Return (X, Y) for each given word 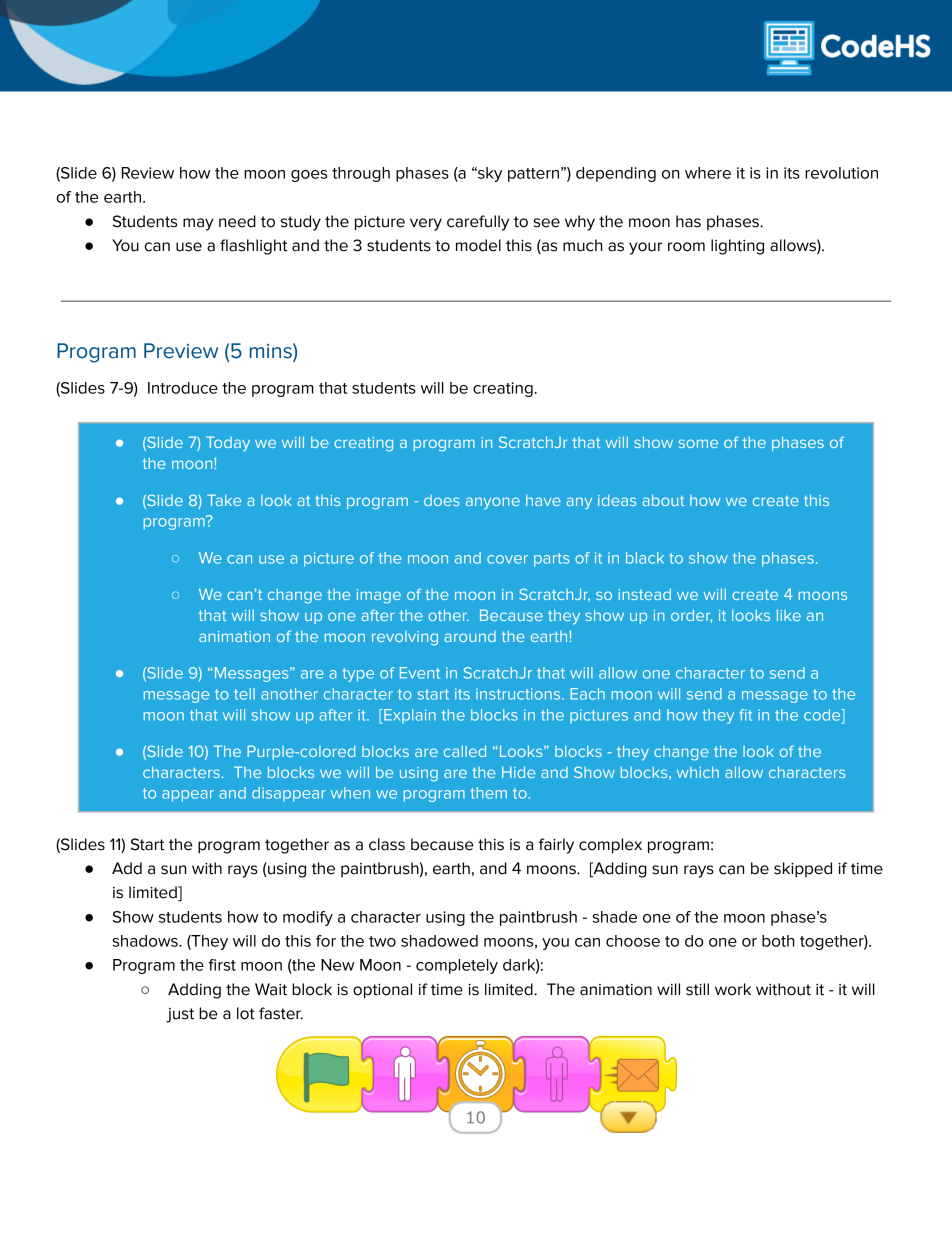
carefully (478, 223)
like (789, 615)
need (237, 221)
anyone (493, 503)
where (708, 173)
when (350, 793)
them (488, 793)
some (698, 443)
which (698, 772)
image (379, 596)
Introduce (183, 388)
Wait (271, 989)
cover (507, 559)
